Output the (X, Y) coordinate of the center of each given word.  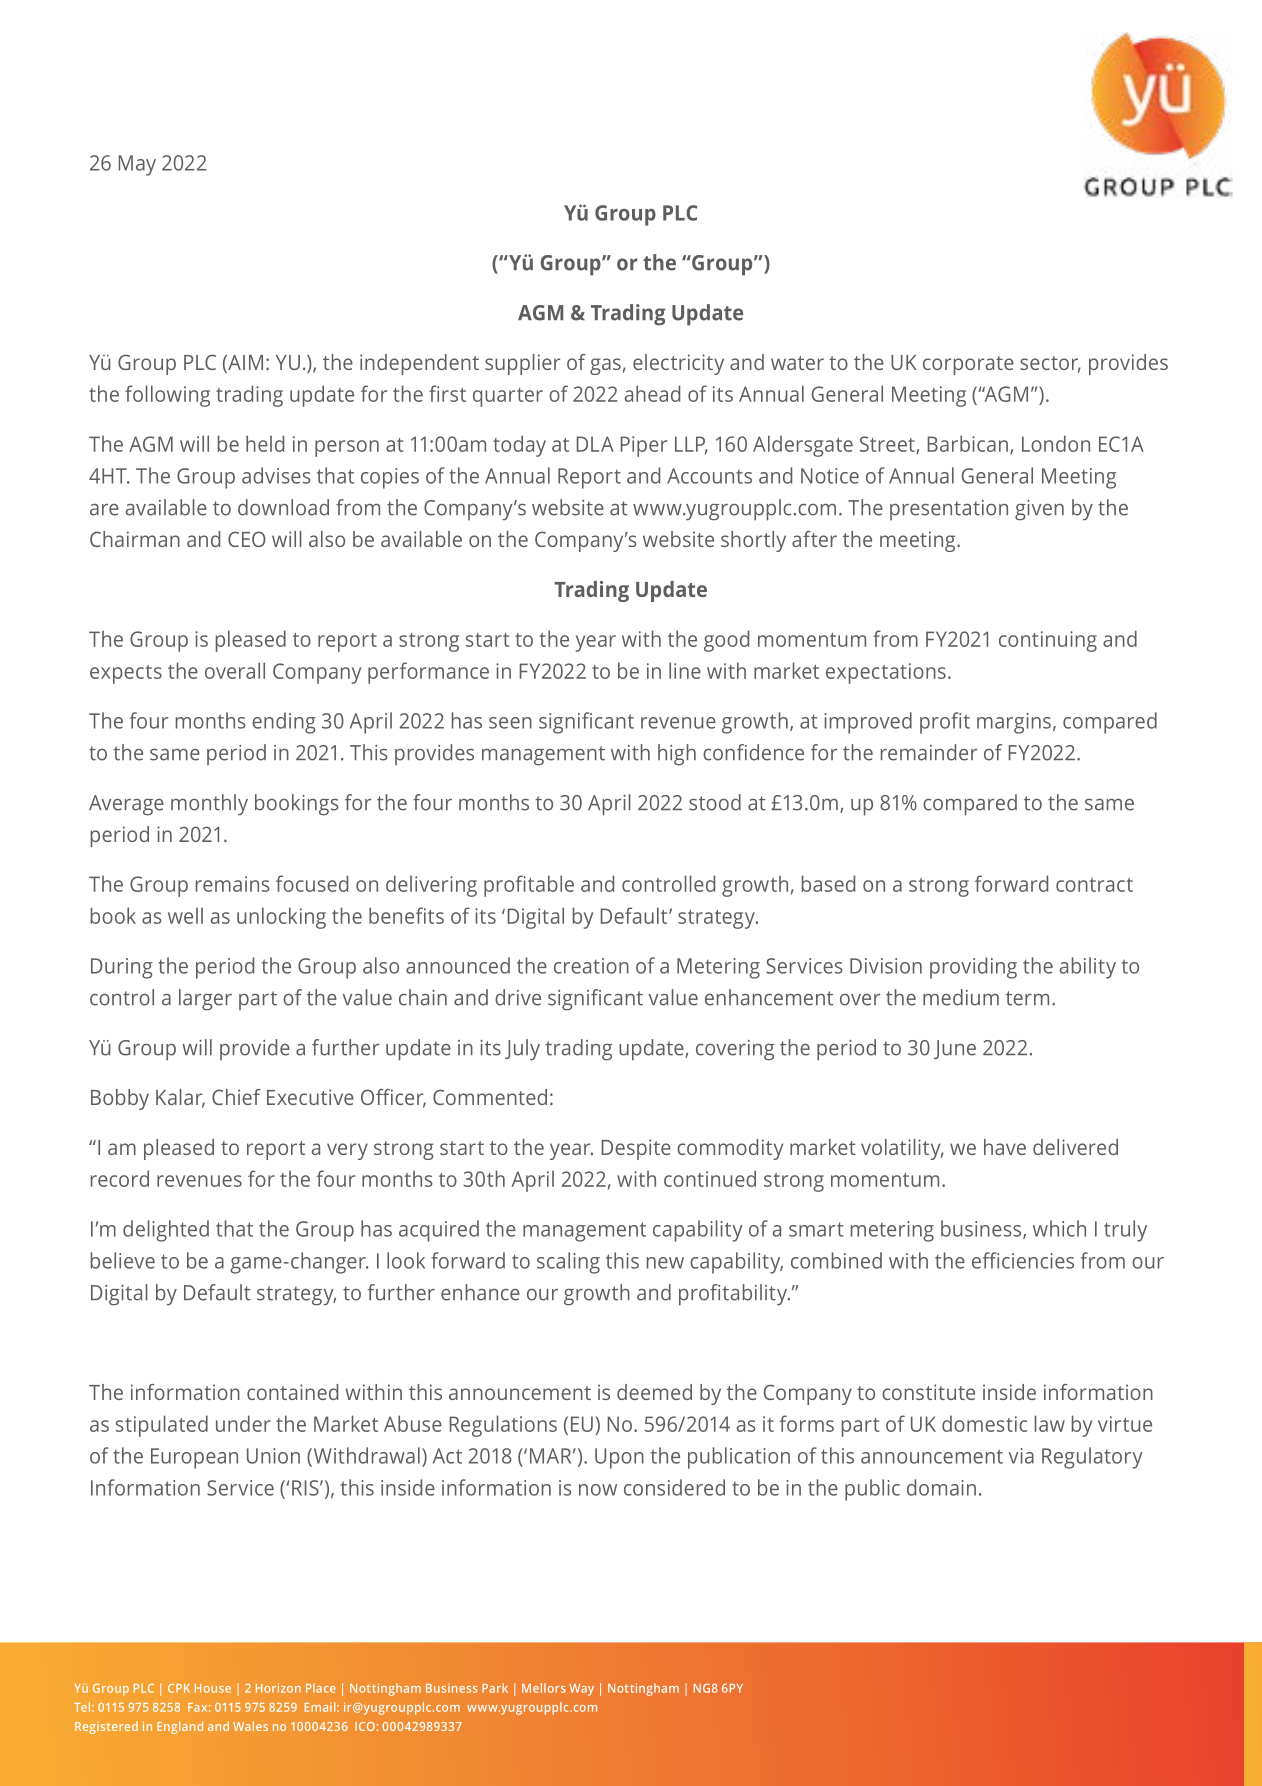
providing (973, 968)
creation (591, 966)
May (137, 165)
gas (605, 366)
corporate (968, 365)
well (185, 915)
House (213, 1688)
